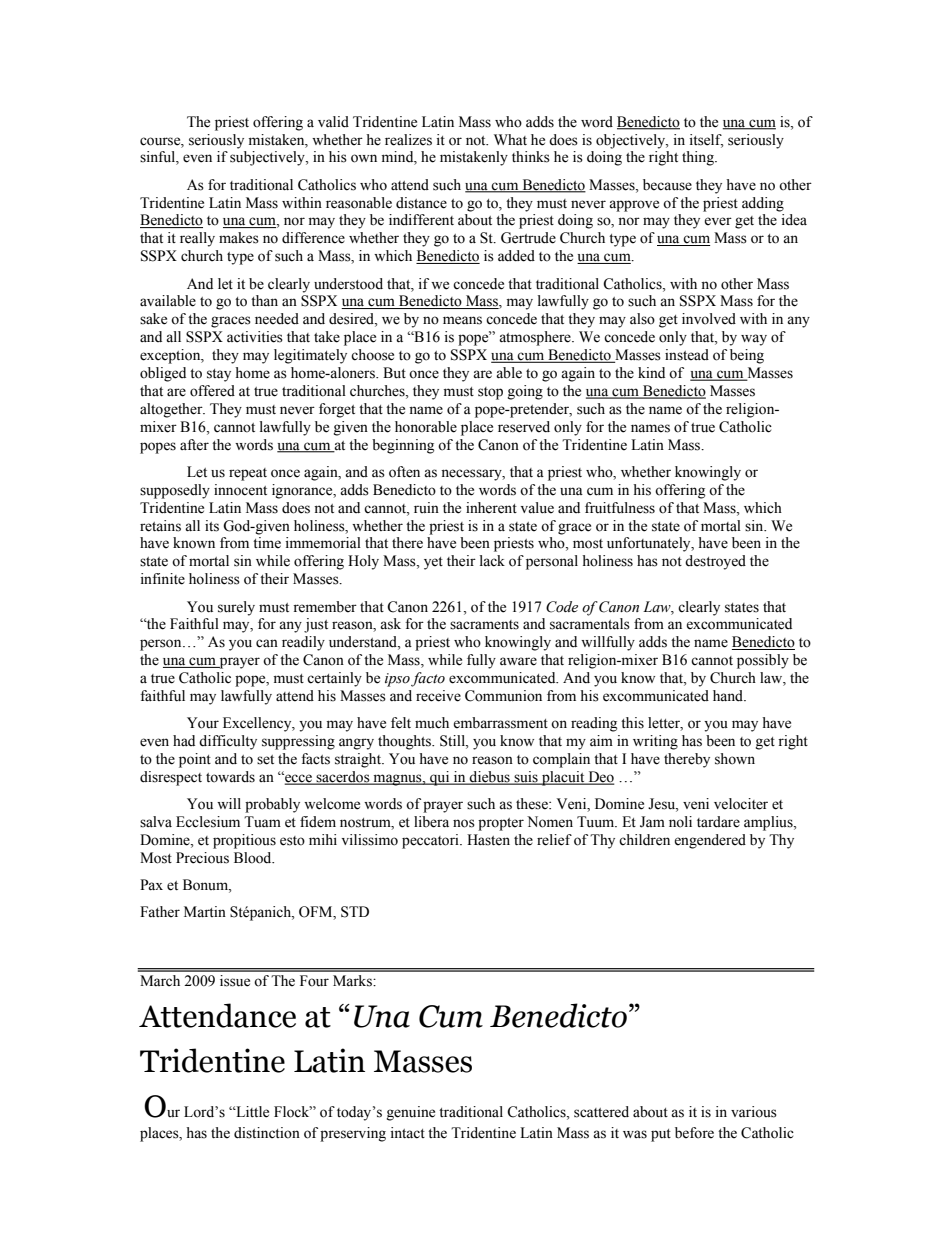  Describe the element at coordinates (490, 393) in the page. I see `stop` at that location.
